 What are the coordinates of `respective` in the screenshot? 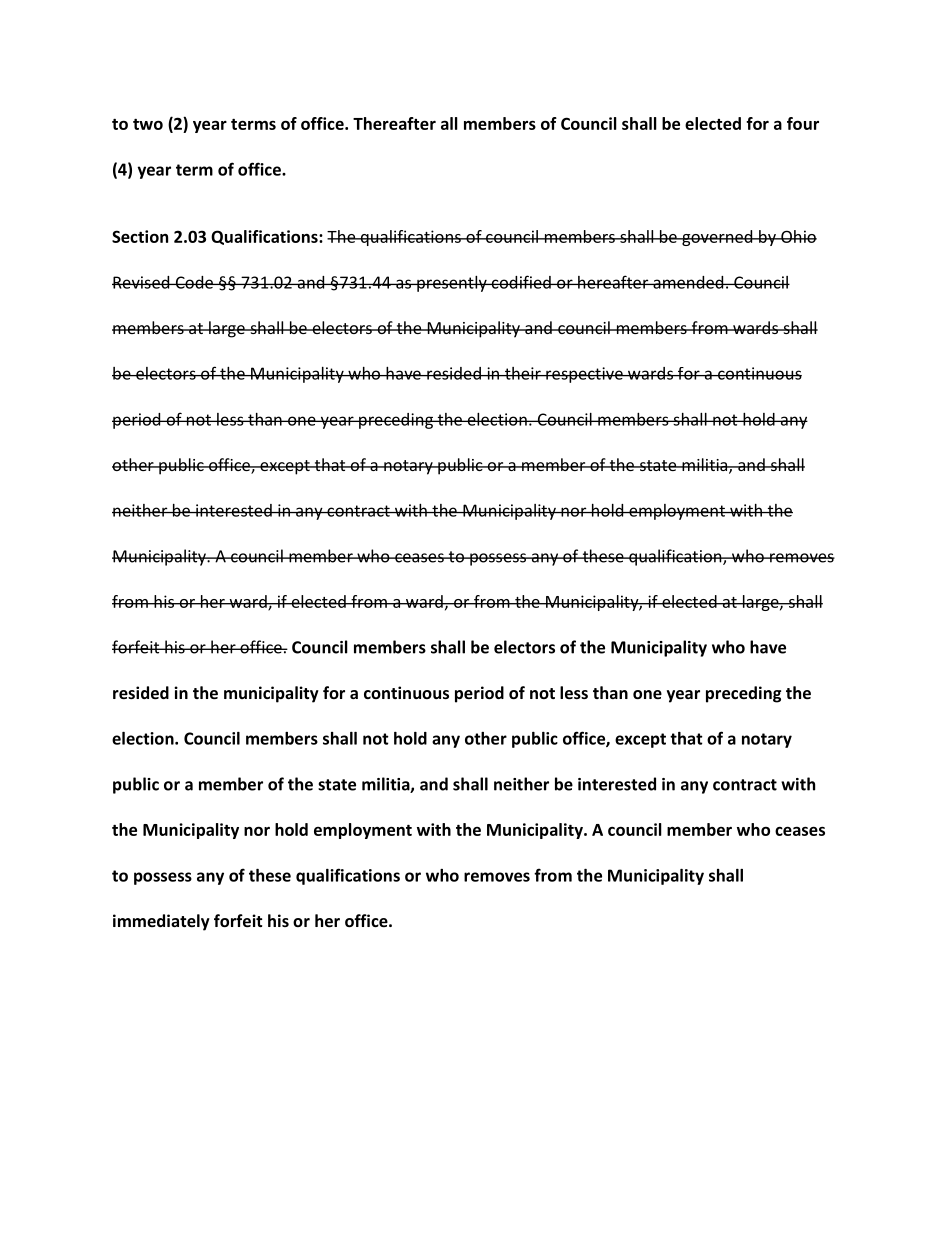 It's located at (584, 375).
